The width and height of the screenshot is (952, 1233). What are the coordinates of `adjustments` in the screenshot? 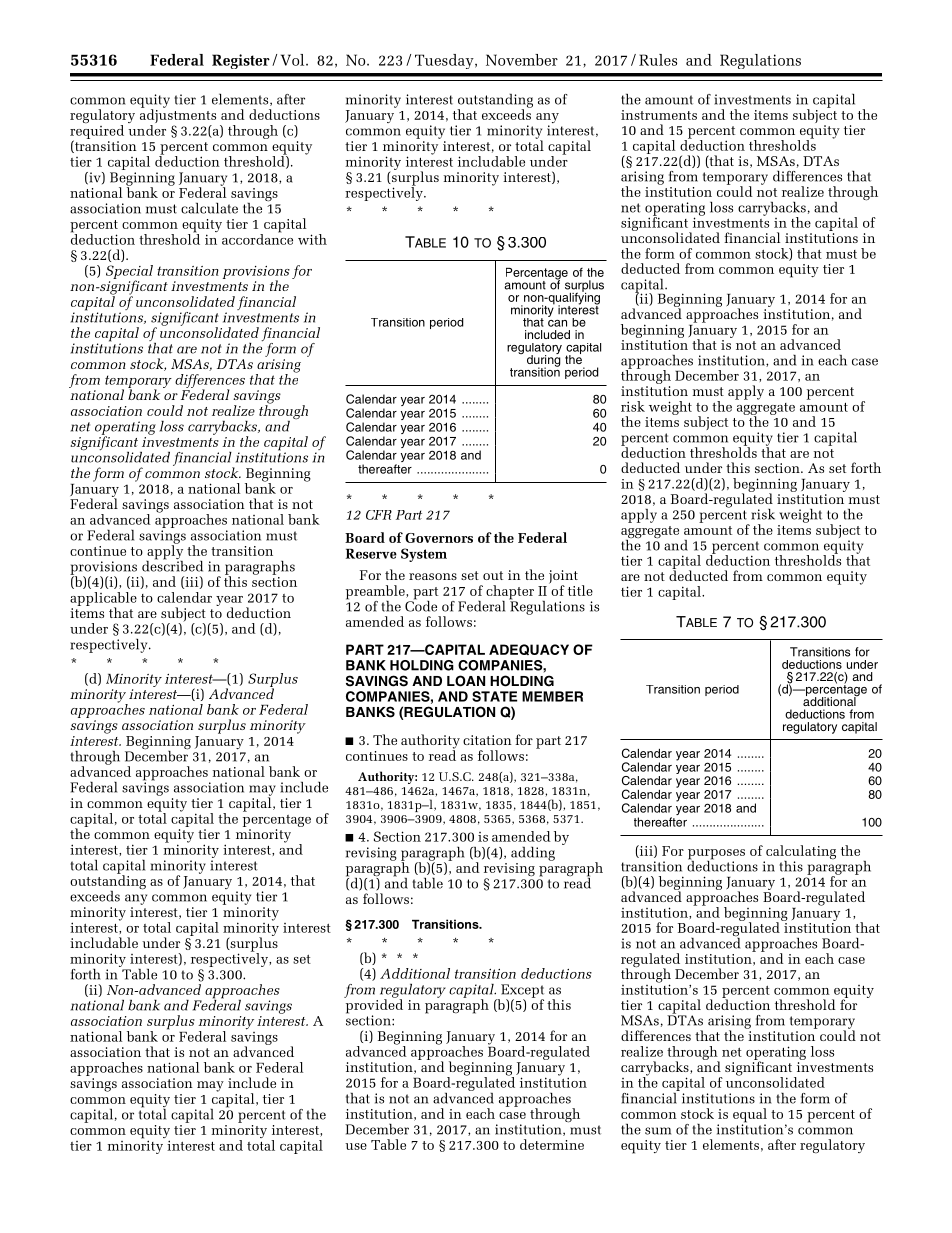 It's located at (178, 116).
